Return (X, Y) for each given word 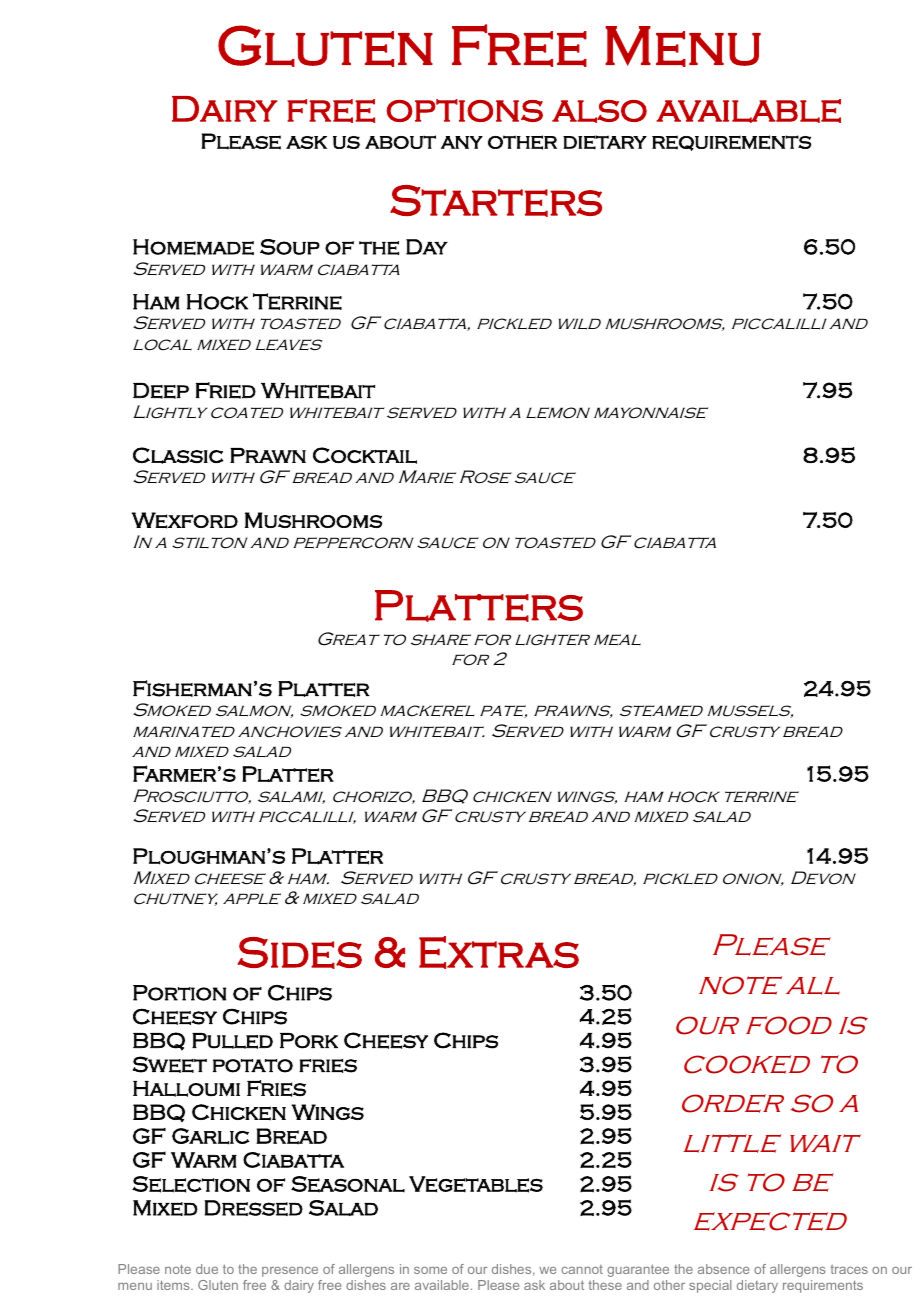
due (207, 1269)
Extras (499, 952)
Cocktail (365, 455)
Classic (178, 455)
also (599, 111)
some (430, 1270)
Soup (290, 247)
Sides (300, 953)
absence (723, 1269)
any (462, 142)
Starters (496, 201)
